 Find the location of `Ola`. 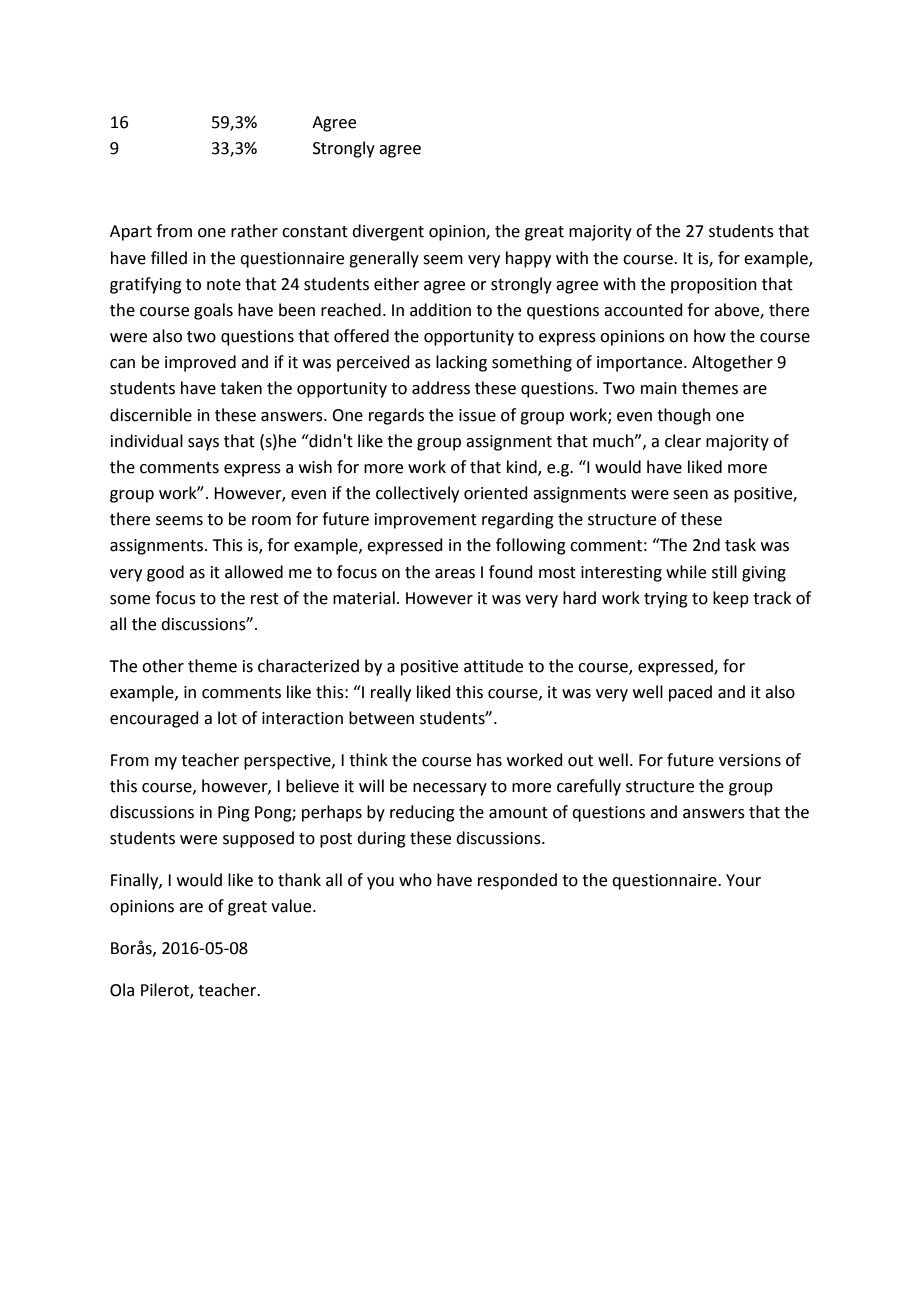

Ola is located at coordinates (122, 990).
